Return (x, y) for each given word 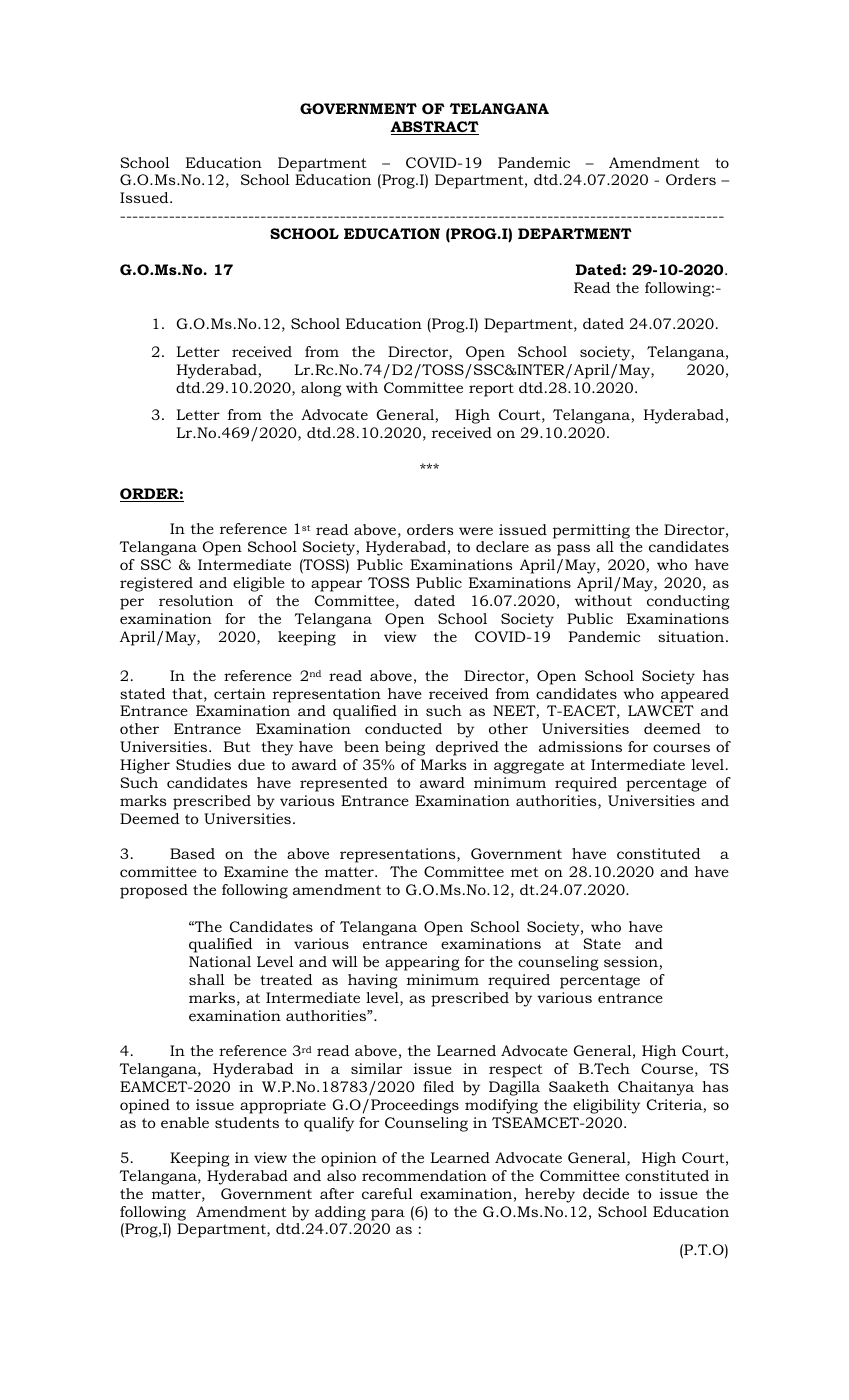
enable (185, 1122)
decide (606, 1193)
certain (240, 693)
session (632, 963)
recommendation (424, 1175)
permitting (591, 531)
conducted (403, 728)
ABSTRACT (434, 128)
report (491, 390)
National (220, 961)
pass (573, 550)
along (321, 389)
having (372, 981)
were (476, 531)
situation (692, 636)
